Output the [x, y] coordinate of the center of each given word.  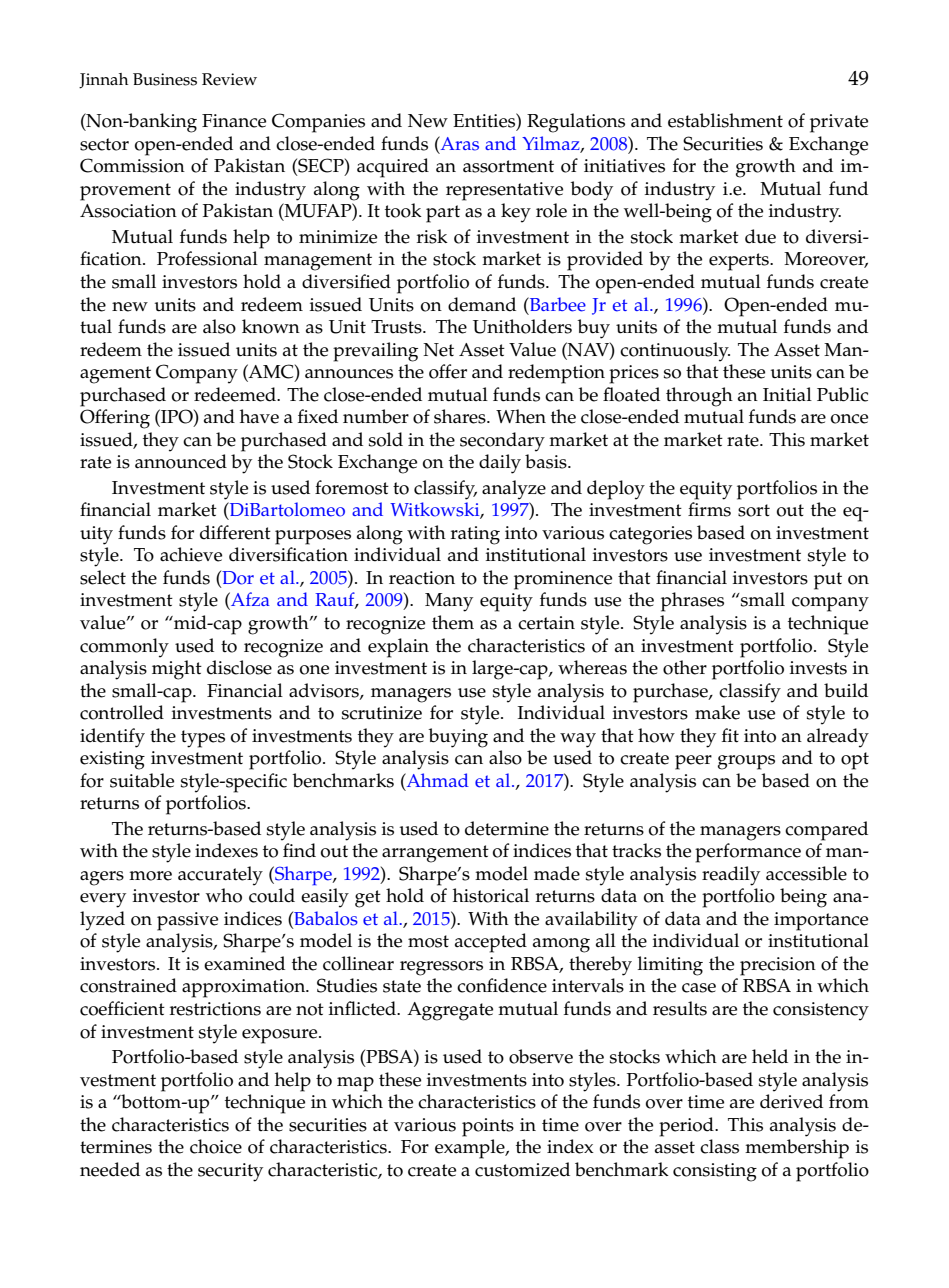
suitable [142, 780]
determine [507, 828]
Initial [787, 394]
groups [746, 762]
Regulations [576, 123]
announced [181, 461]
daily [500, 464]
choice [216, 1146]
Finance [234, 121]
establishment [725, 120]
